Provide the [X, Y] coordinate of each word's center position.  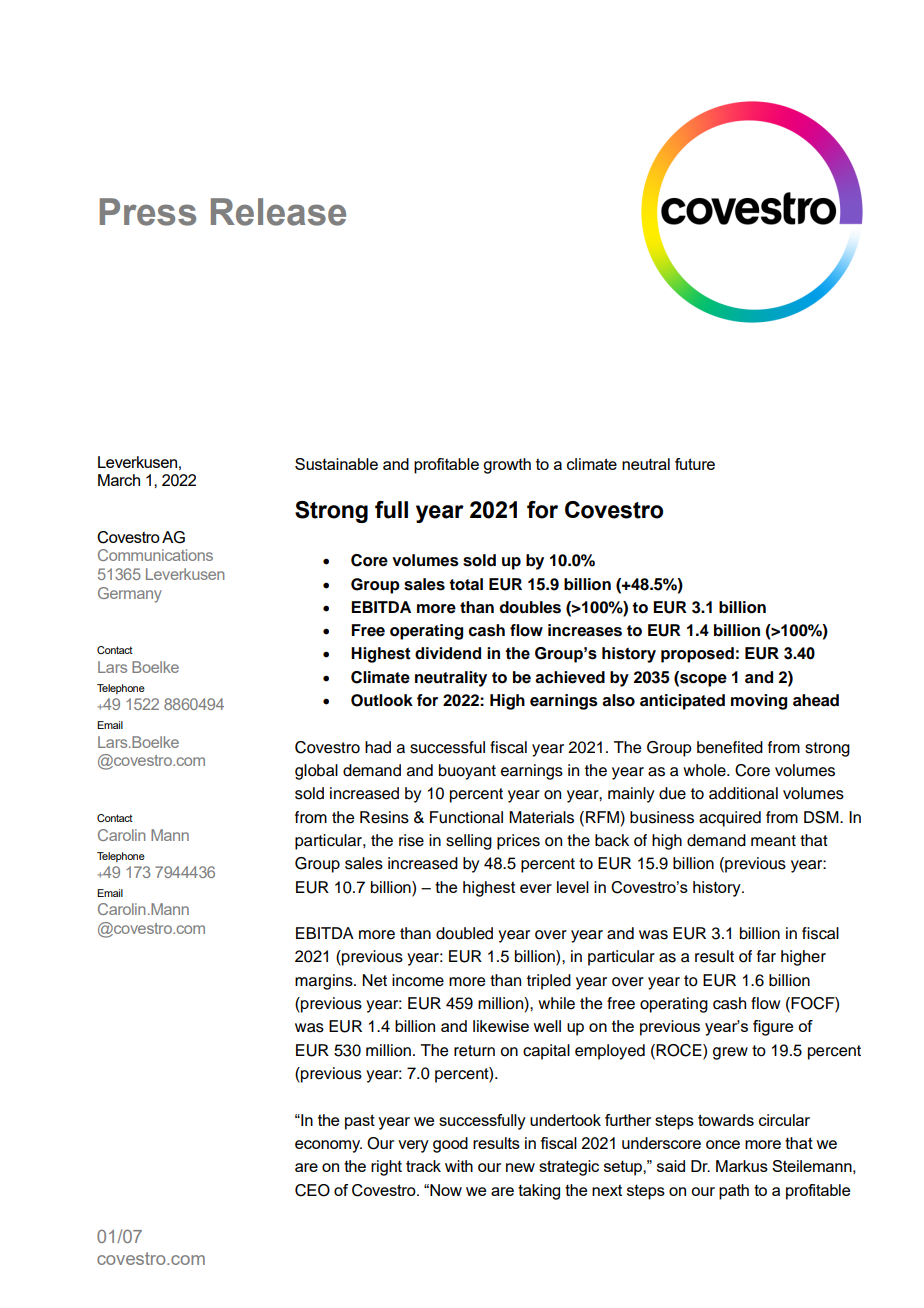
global [316, 772]
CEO [312, 1190]
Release [278, 212]
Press [148, 212]
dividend [448, 653]
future [695, 464]
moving [759, 702]
